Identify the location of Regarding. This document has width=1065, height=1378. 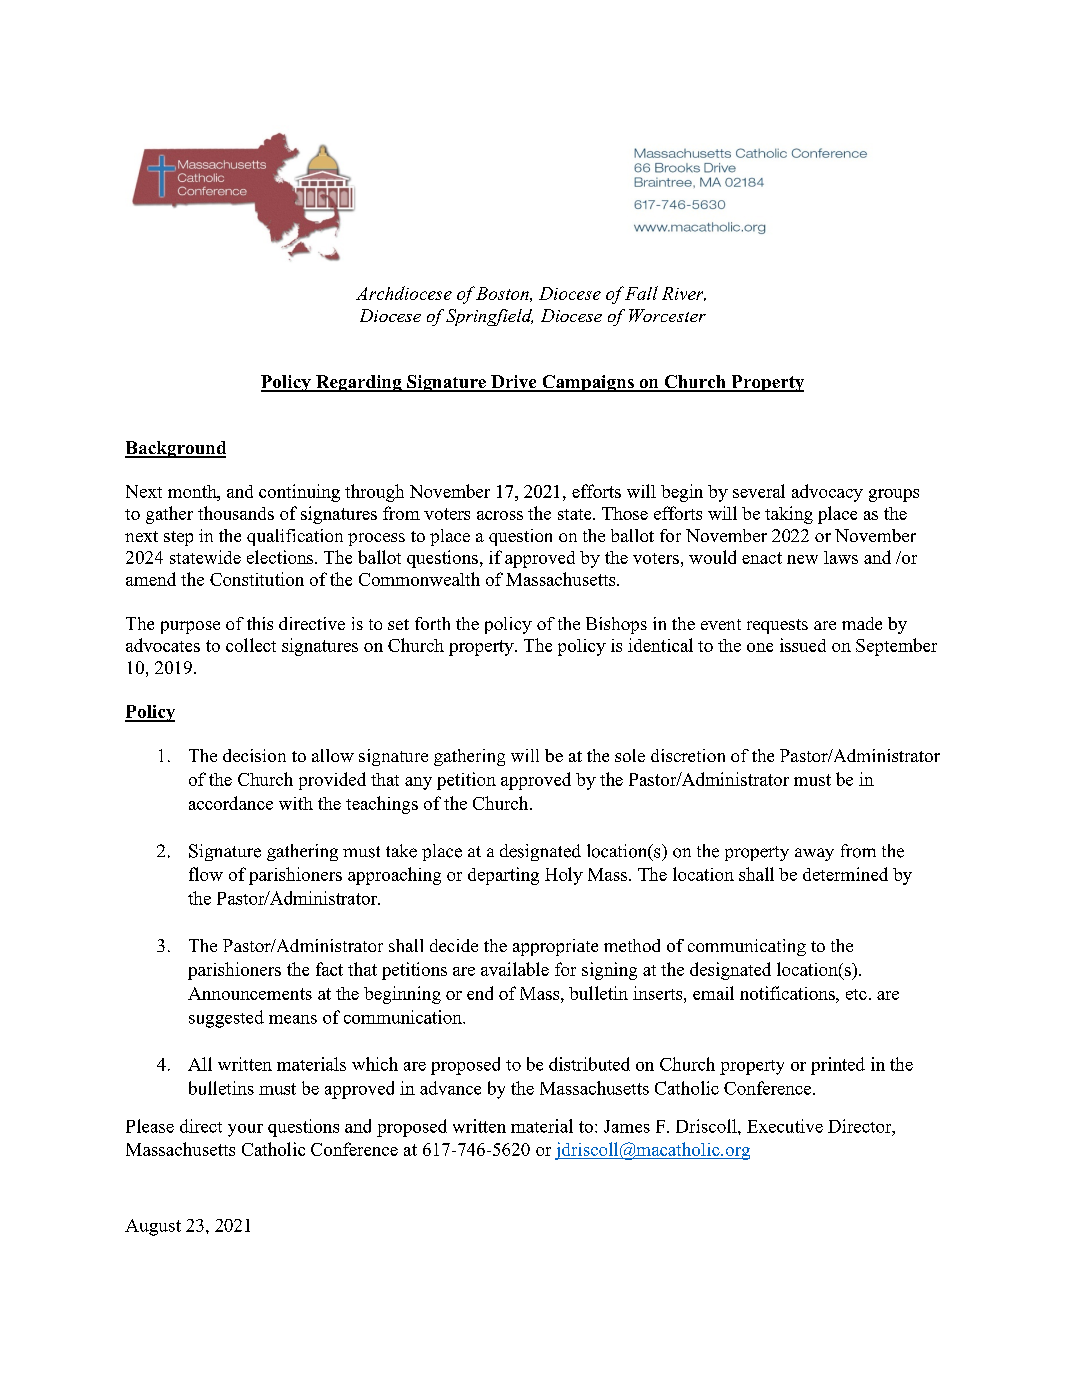
(359, 383).
